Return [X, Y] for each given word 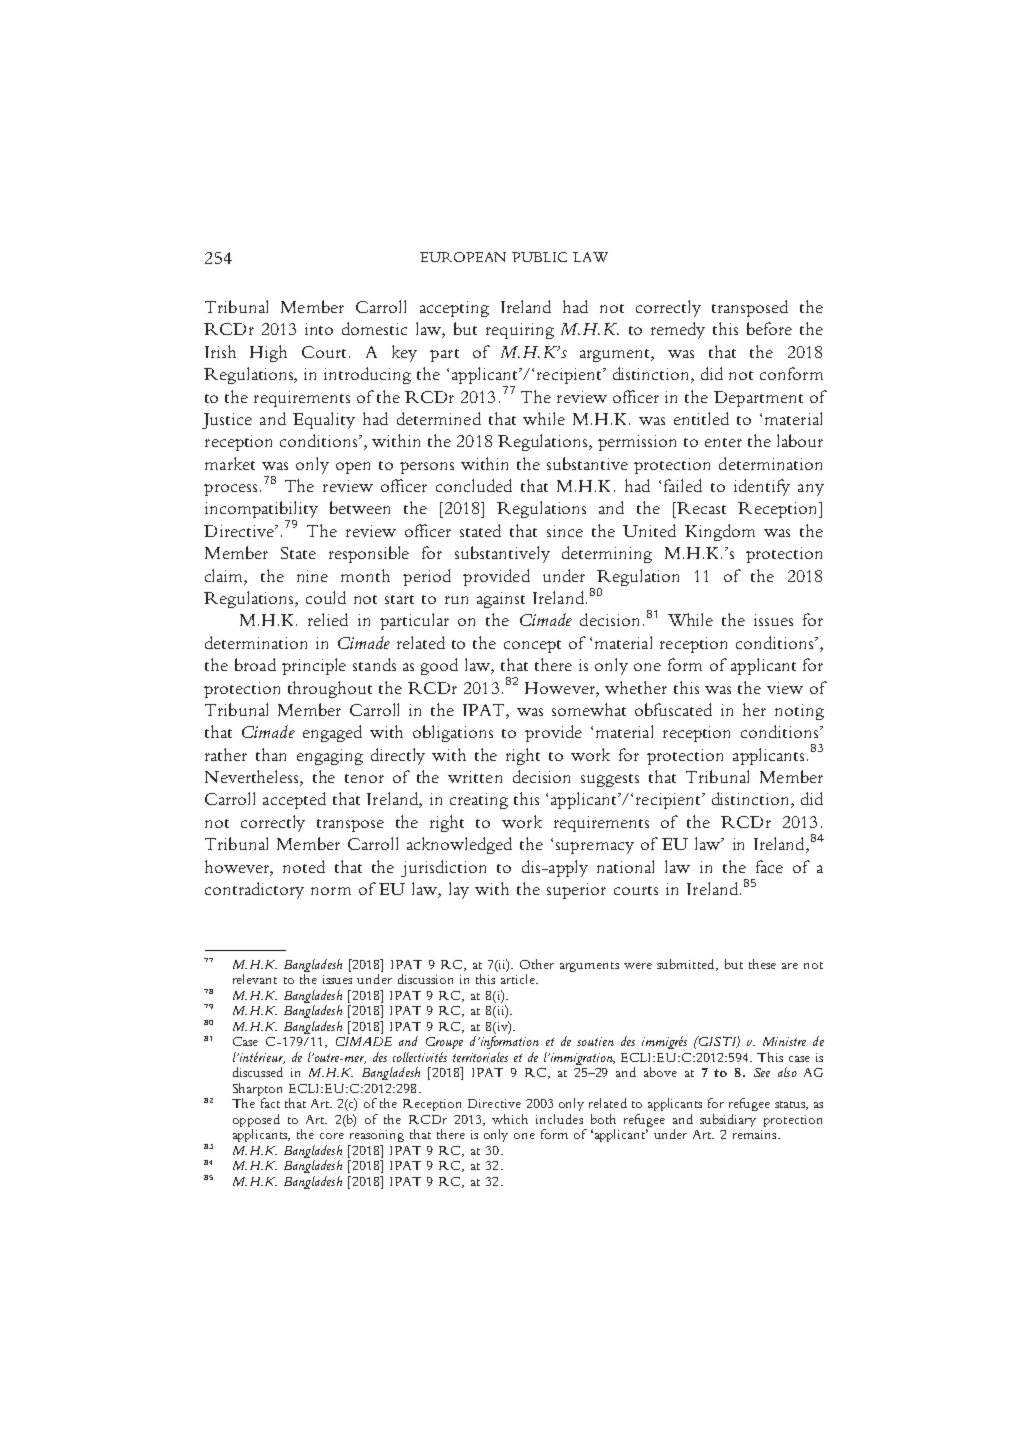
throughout [330, 689]
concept [532, 646]
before [769, 328]
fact [270, 1103]
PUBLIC [539, 257]
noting [799, 712]
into [319, 329]
